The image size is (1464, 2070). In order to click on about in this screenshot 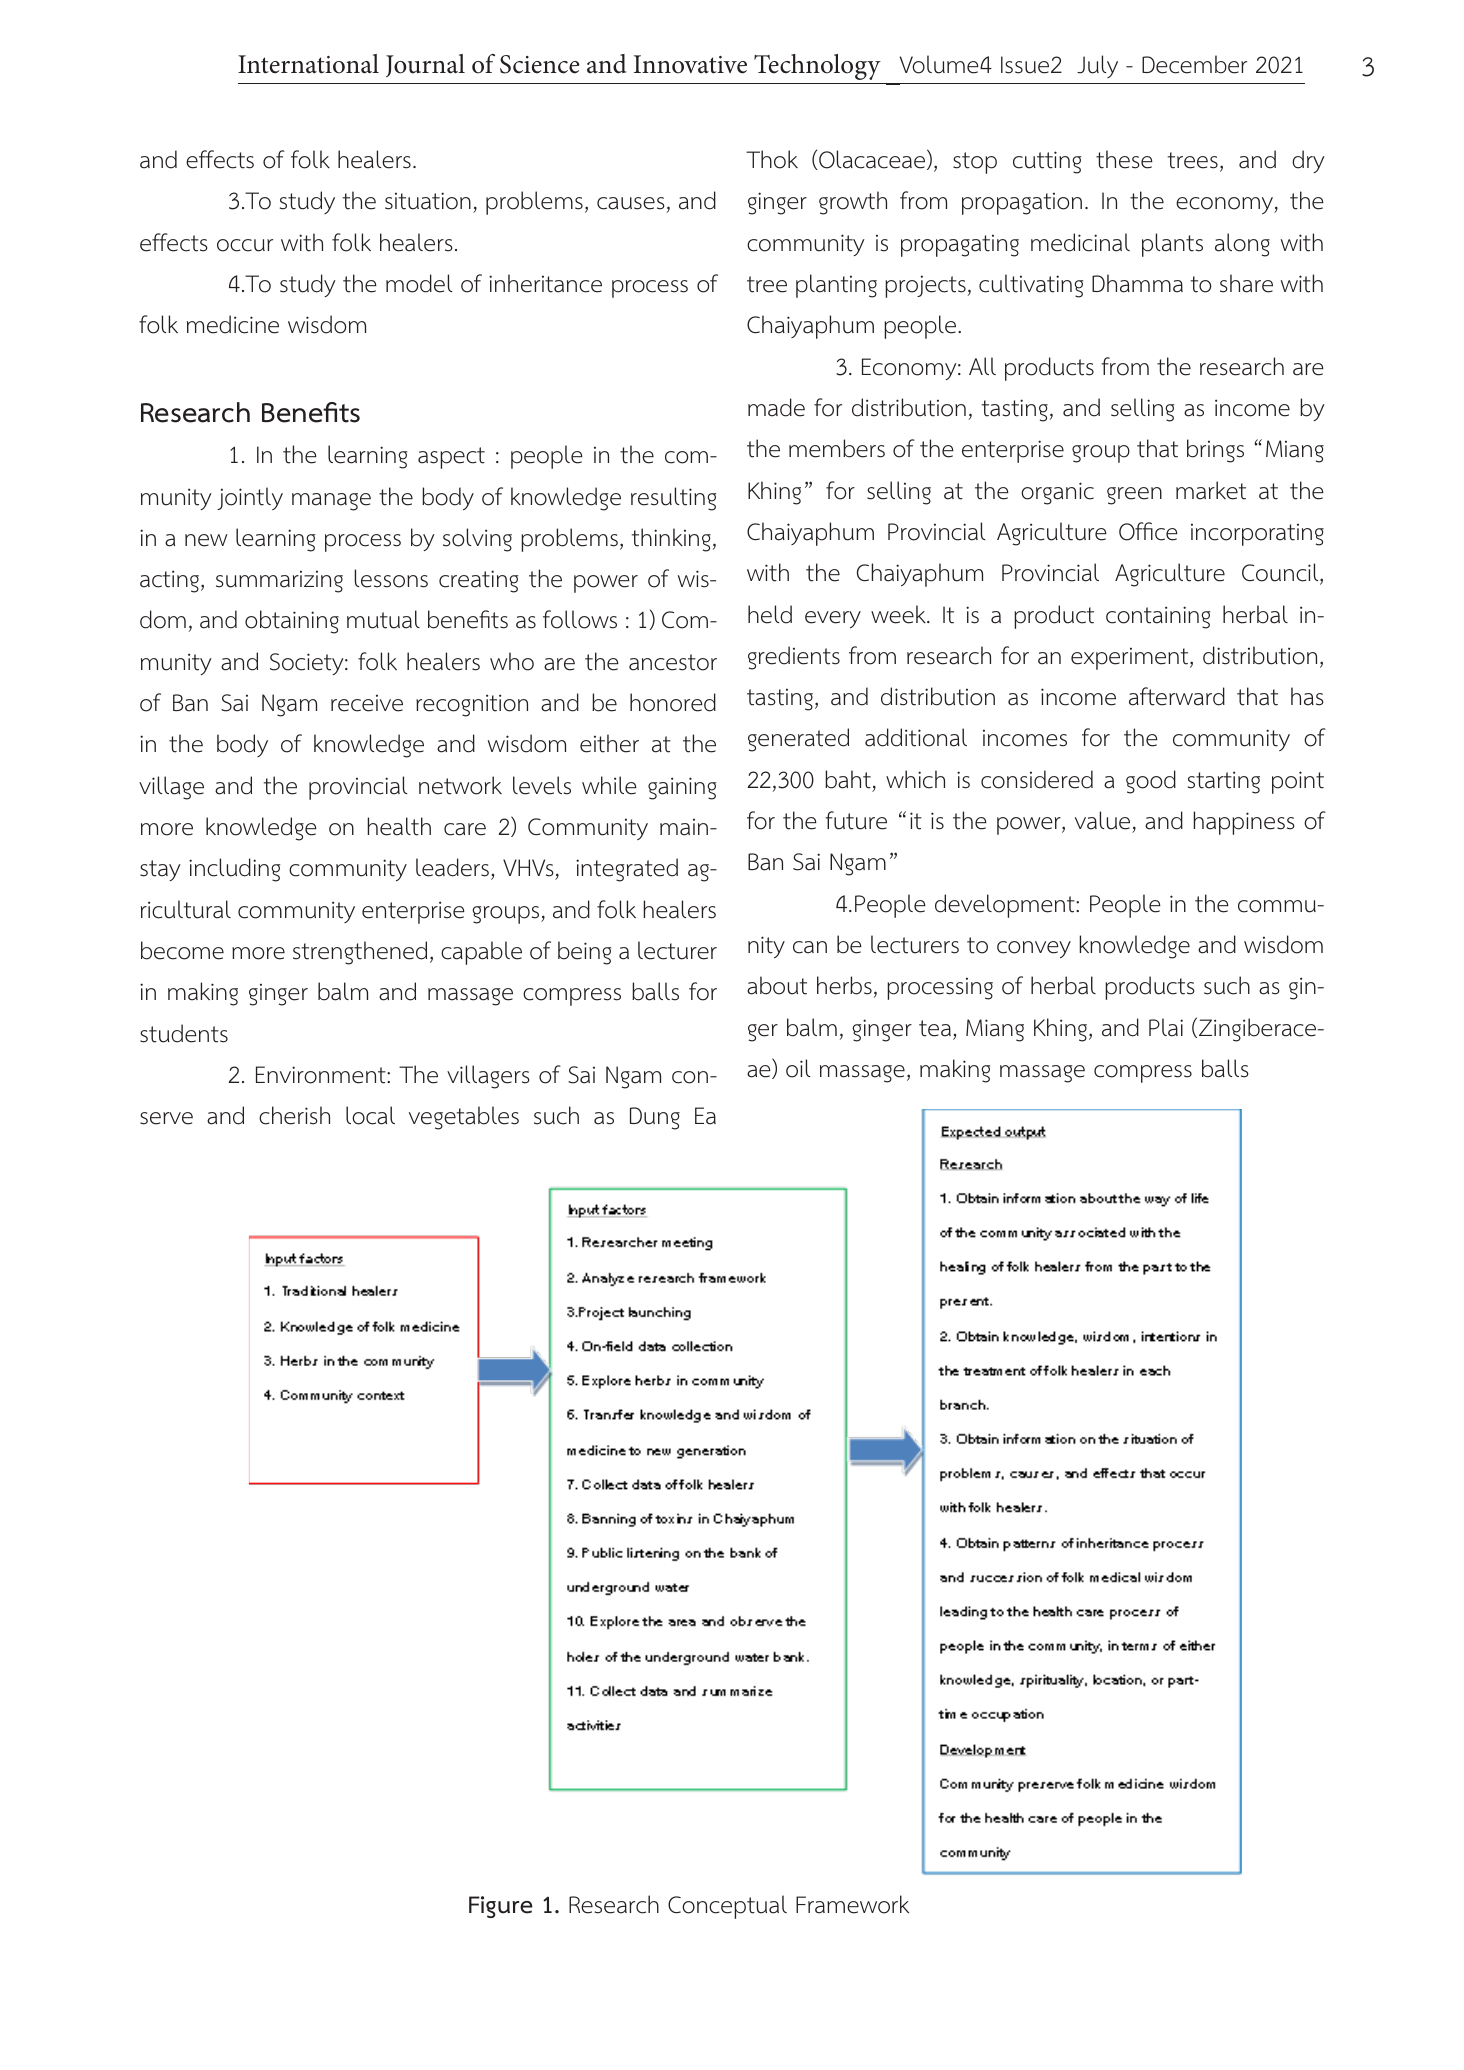, I will do `click(777, 985)`.
